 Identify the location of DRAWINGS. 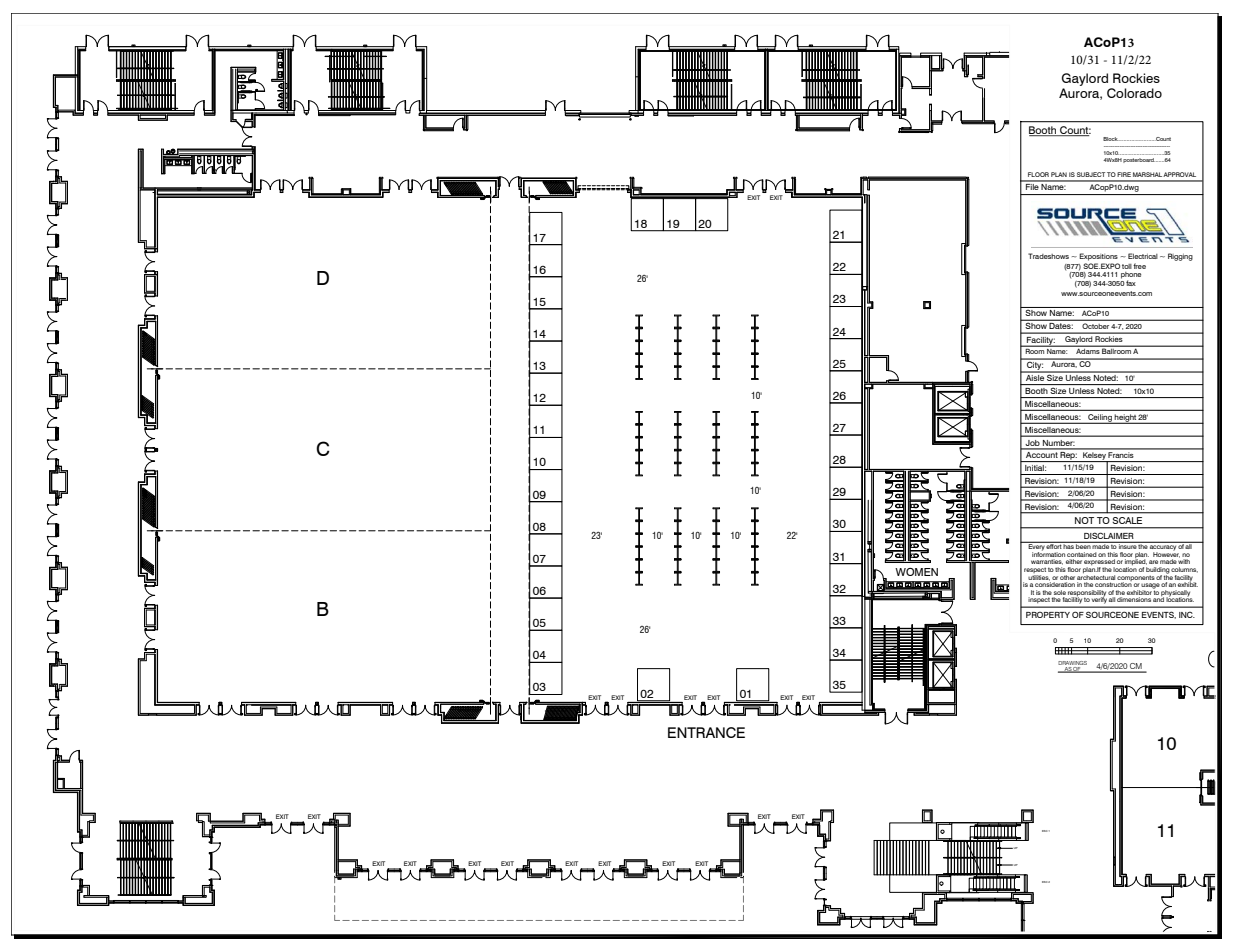
(1072, 663).
